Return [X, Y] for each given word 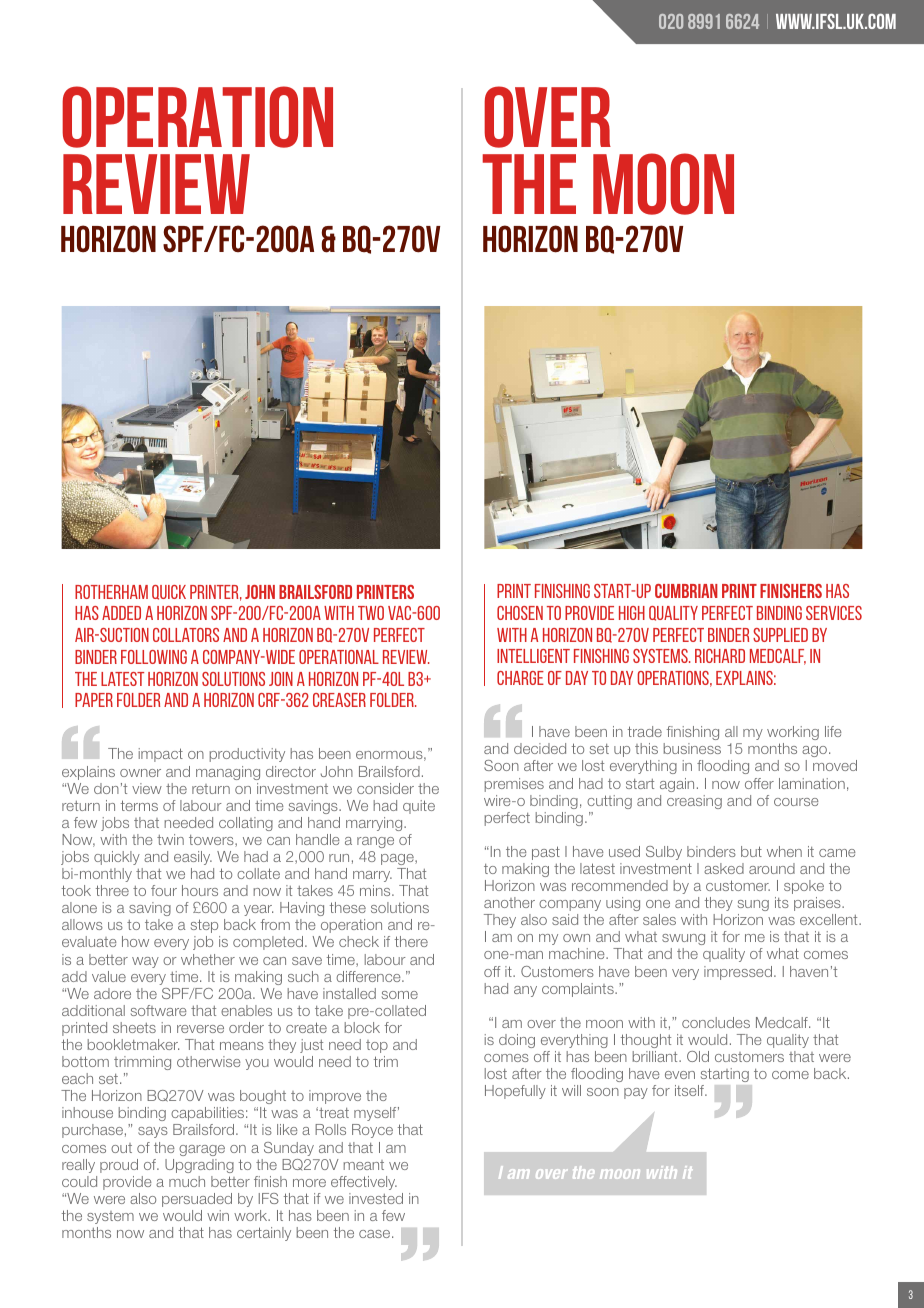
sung [753, 905]
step [204, 926]
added [121, 613]
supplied [780, 635]
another [509, 902]
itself [691, 1090]
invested [376, 1198]
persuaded [197, 1200]
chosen [520, 613]
